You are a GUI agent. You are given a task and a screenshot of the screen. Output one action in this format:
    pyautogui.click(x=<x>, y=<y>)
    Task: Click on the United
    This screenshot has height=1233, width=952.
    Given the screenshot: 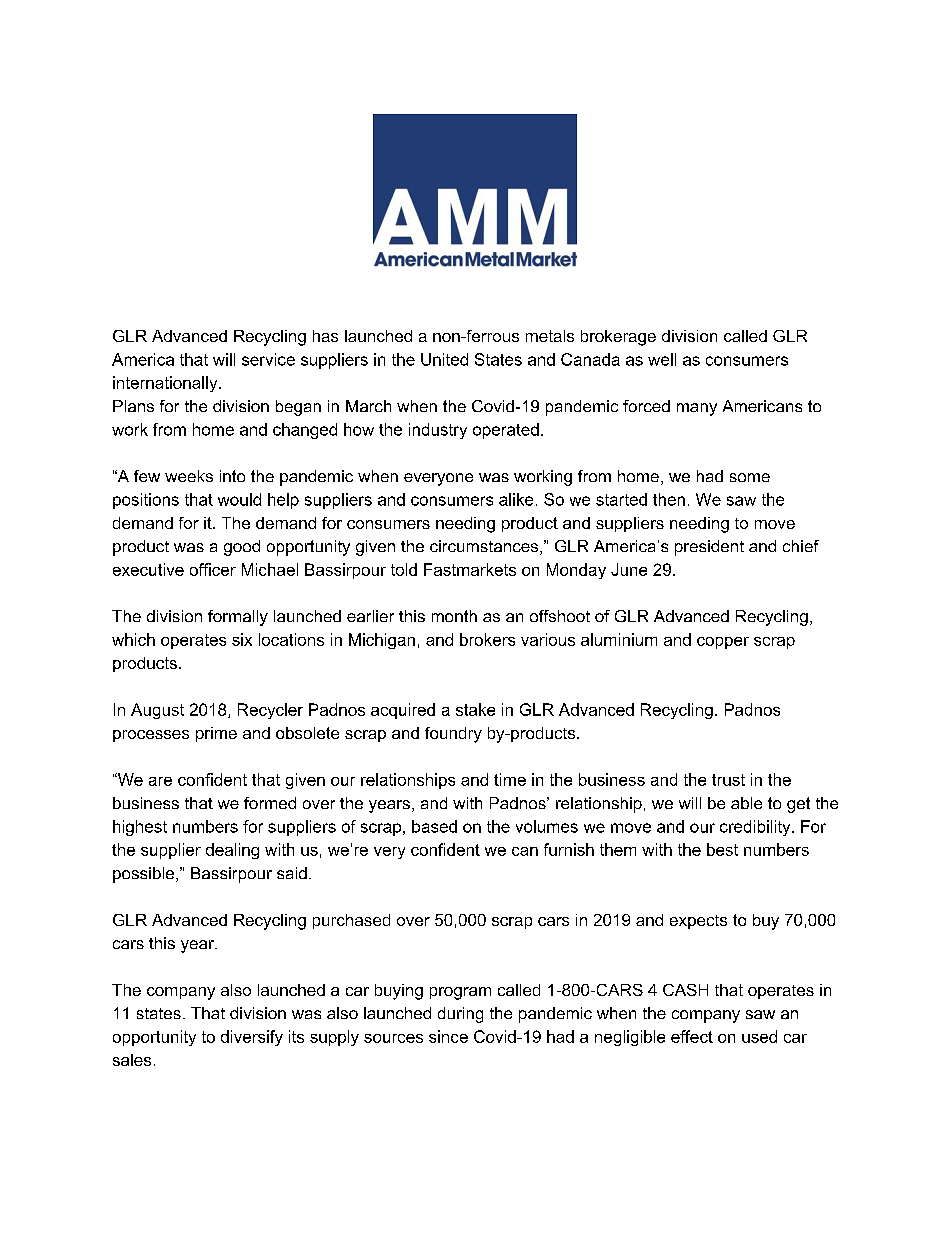 What is the action you would take?
    pyautogui.click(x=444, y=359)
